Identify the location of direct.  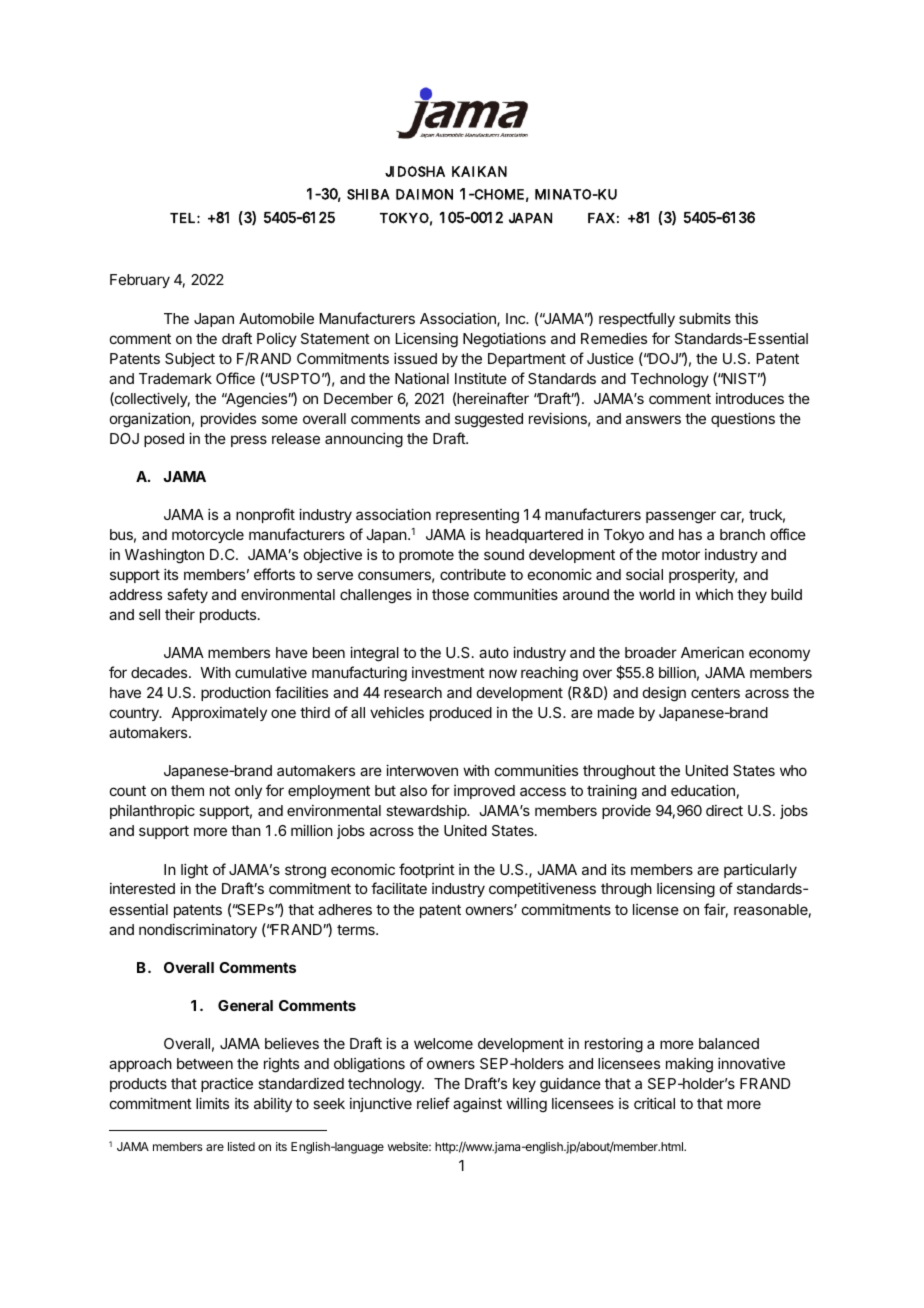
(724, 810).
